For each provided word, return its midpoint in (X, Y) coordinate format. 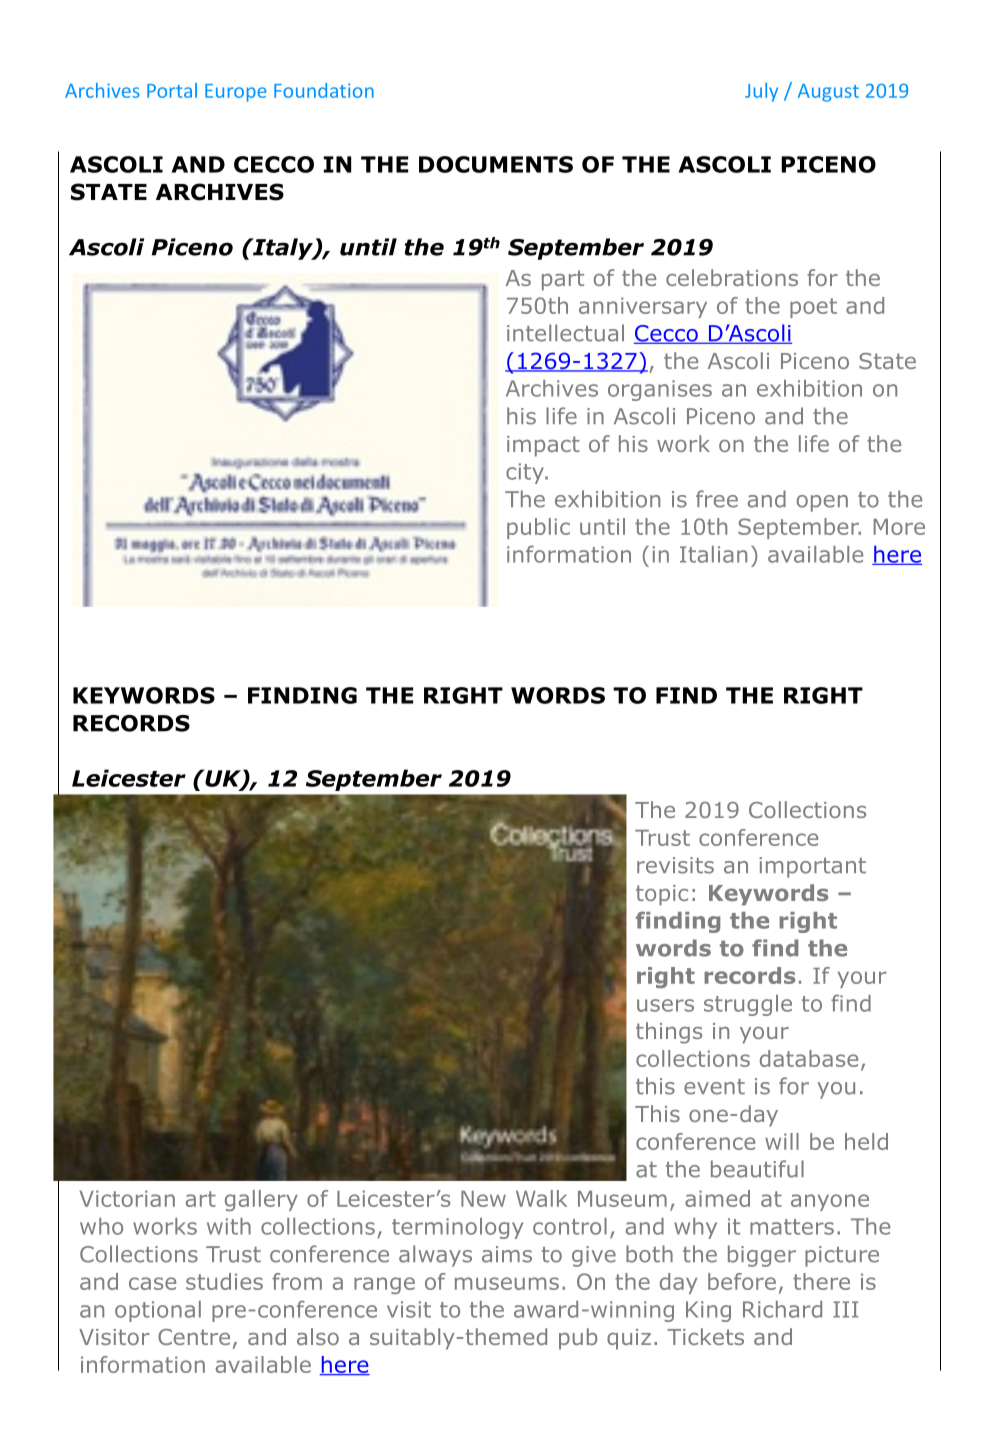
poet (813, 308)
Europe (235, 93)
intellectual (565, 333)
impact (543, 446)
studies (224, 1281)
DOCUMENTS (496, 164)
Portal (172, 90)
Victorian (127, 1198)
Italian (713, 554)
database (809, 1058)
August (828, 93)
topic (662, 895)
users (665, 1005)
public (538, 528)
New (483, 1199)
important (813, 867)
